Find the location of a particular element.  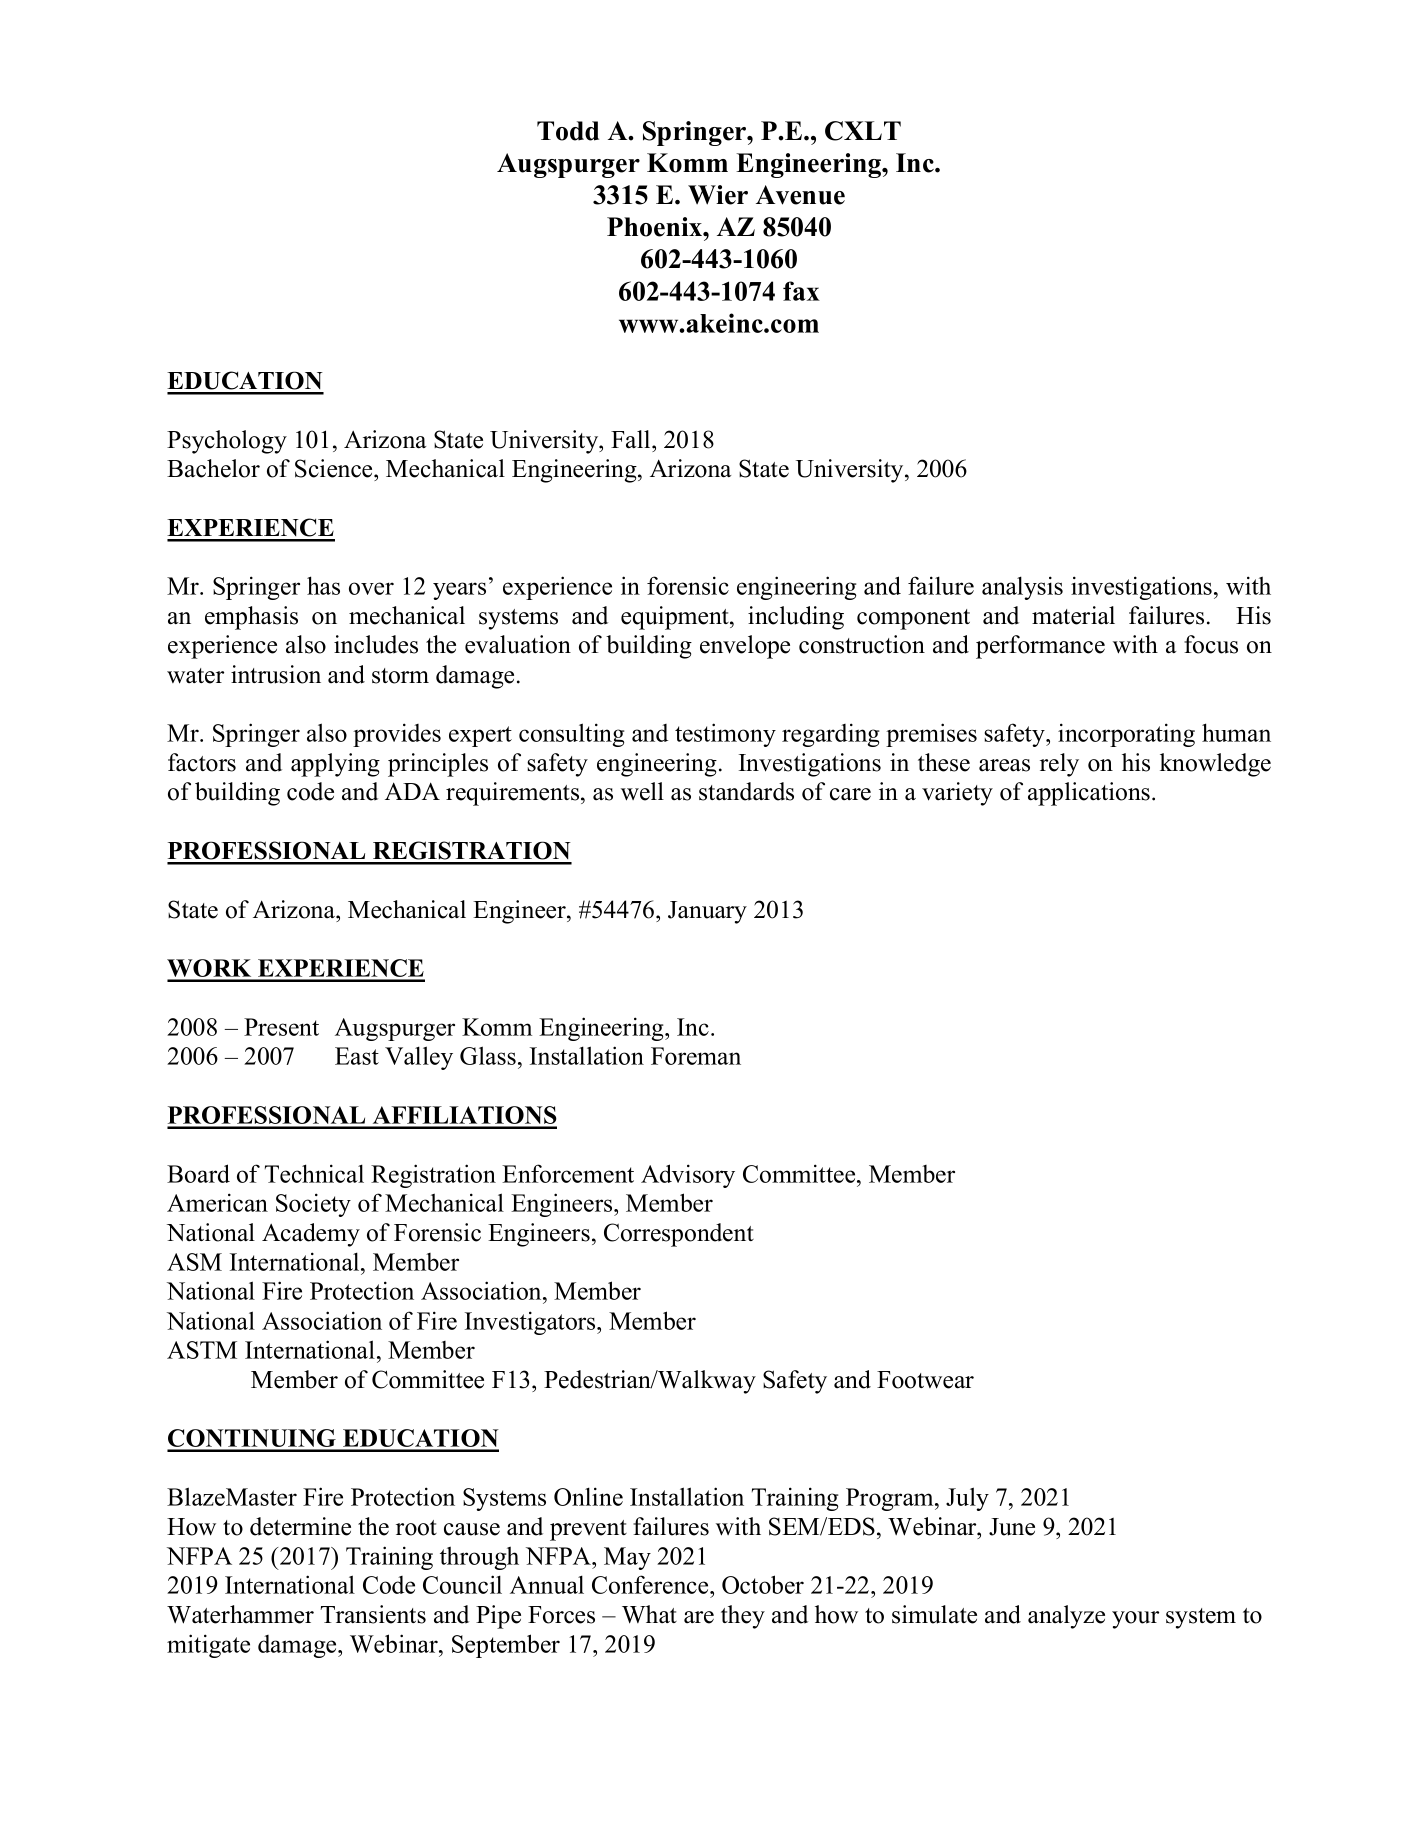

Todd is located at coordinates (568, 131).
